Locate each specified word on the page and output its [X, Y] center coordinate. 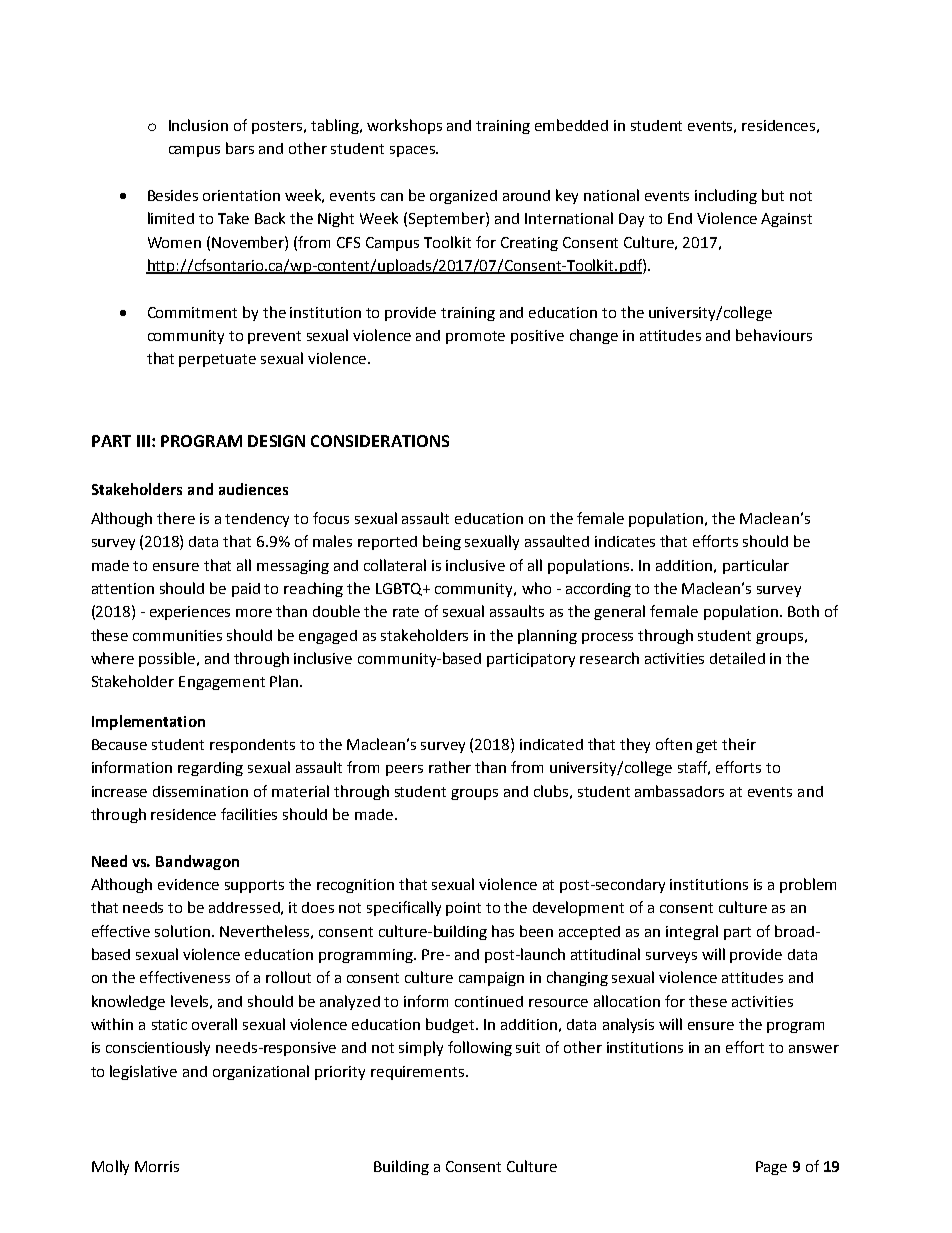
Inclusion [198, 125]
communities [177, 635]
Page [771, 1168]
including [726, 196]
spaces [413, 151]
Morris [157, 1166]
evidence [188, 884]
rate [406, 612]
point [463, 909]
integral [692, 932]
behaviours [774, 335]
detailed [737, 658]
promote [475, 337]
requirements [419, 1073]
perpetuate [217, 360]
